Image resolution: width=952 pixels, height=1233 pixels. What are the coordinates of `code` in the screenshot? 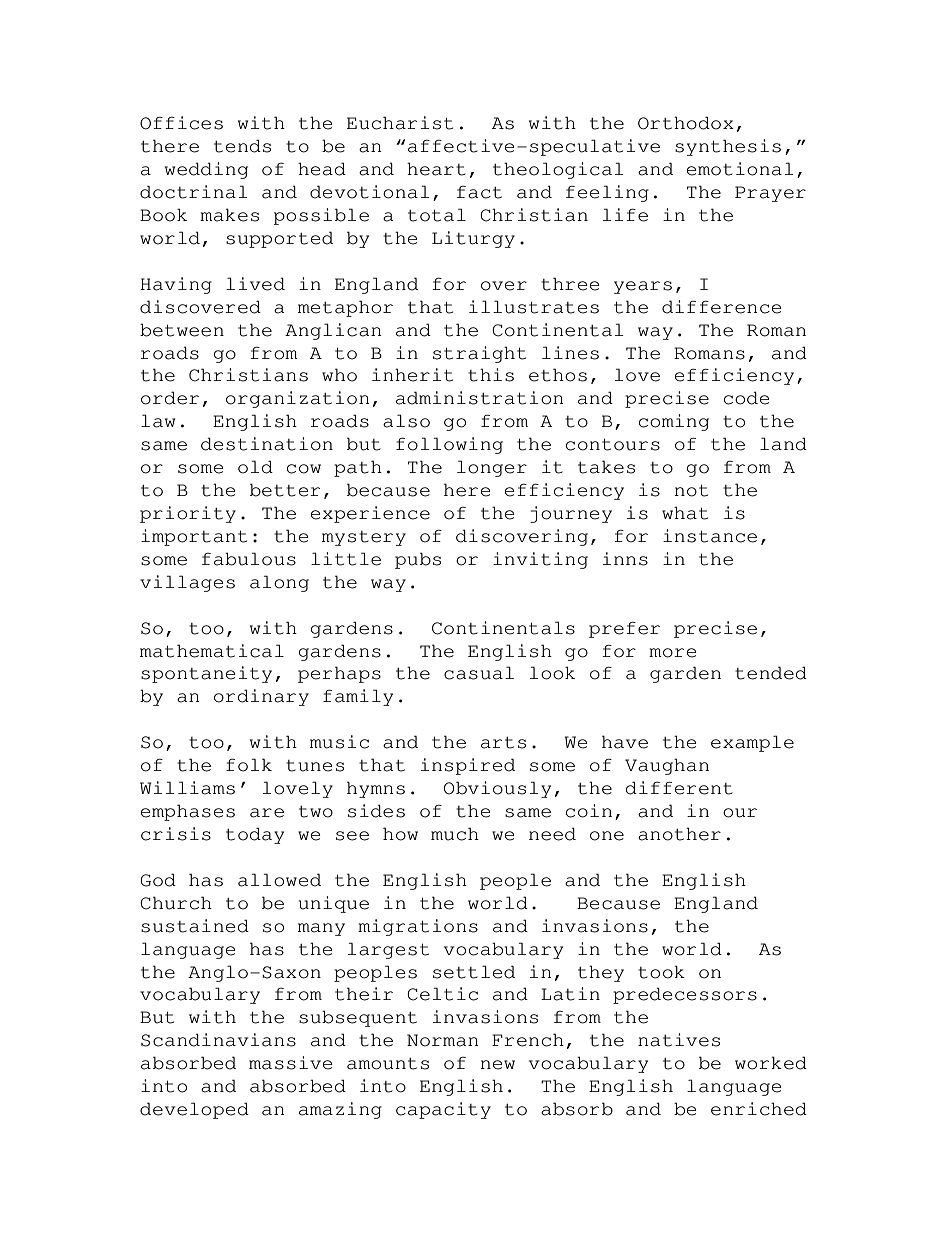 It's located at (747, 398).
